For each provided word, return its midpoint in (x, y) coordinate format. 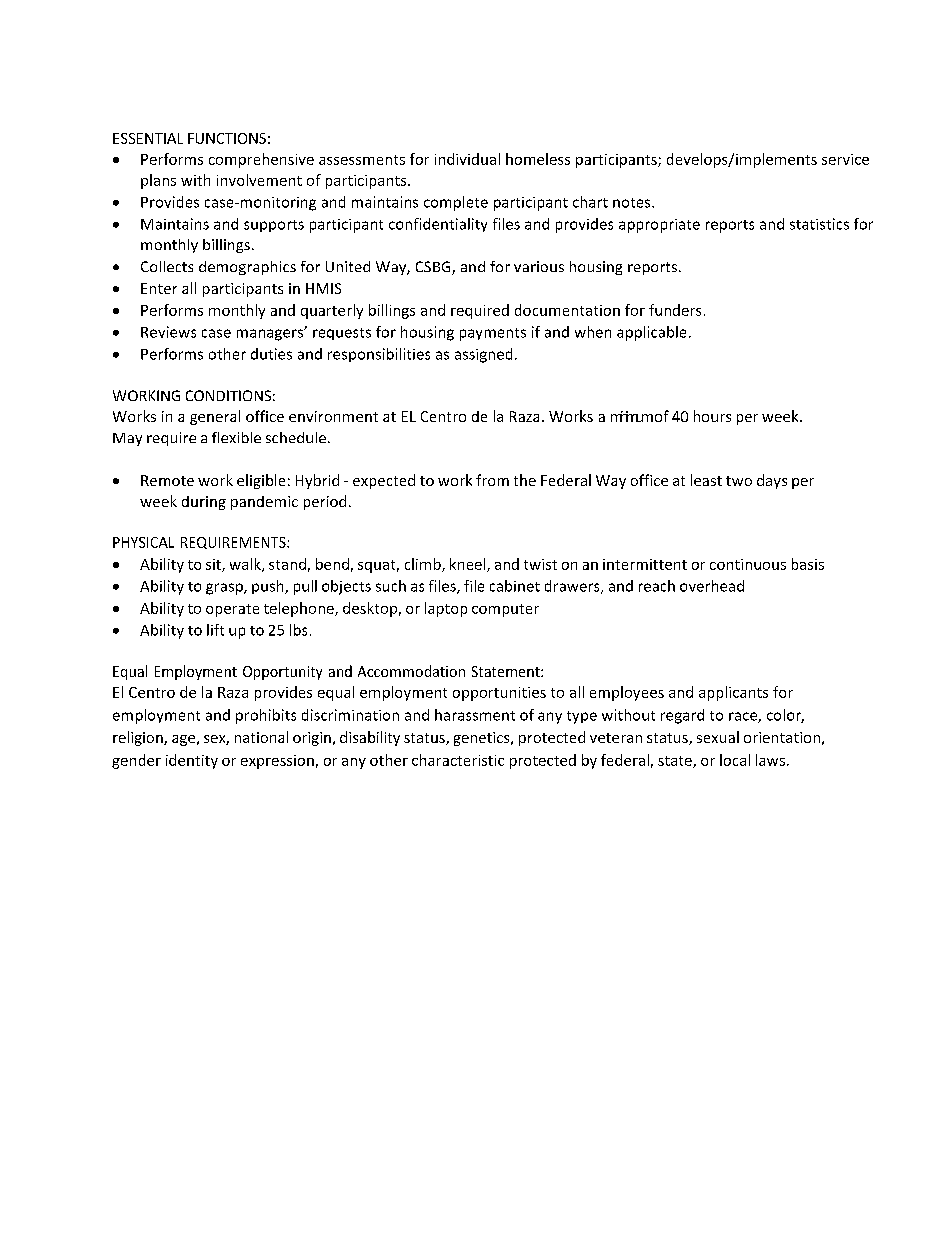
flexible (236, 437)
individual (467, 159)
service (845, 159)
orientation (782, 737)
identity (192, 761)
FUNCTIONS (227, 138)
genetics (483, 739)
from (492, 480)
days (772, 481)
